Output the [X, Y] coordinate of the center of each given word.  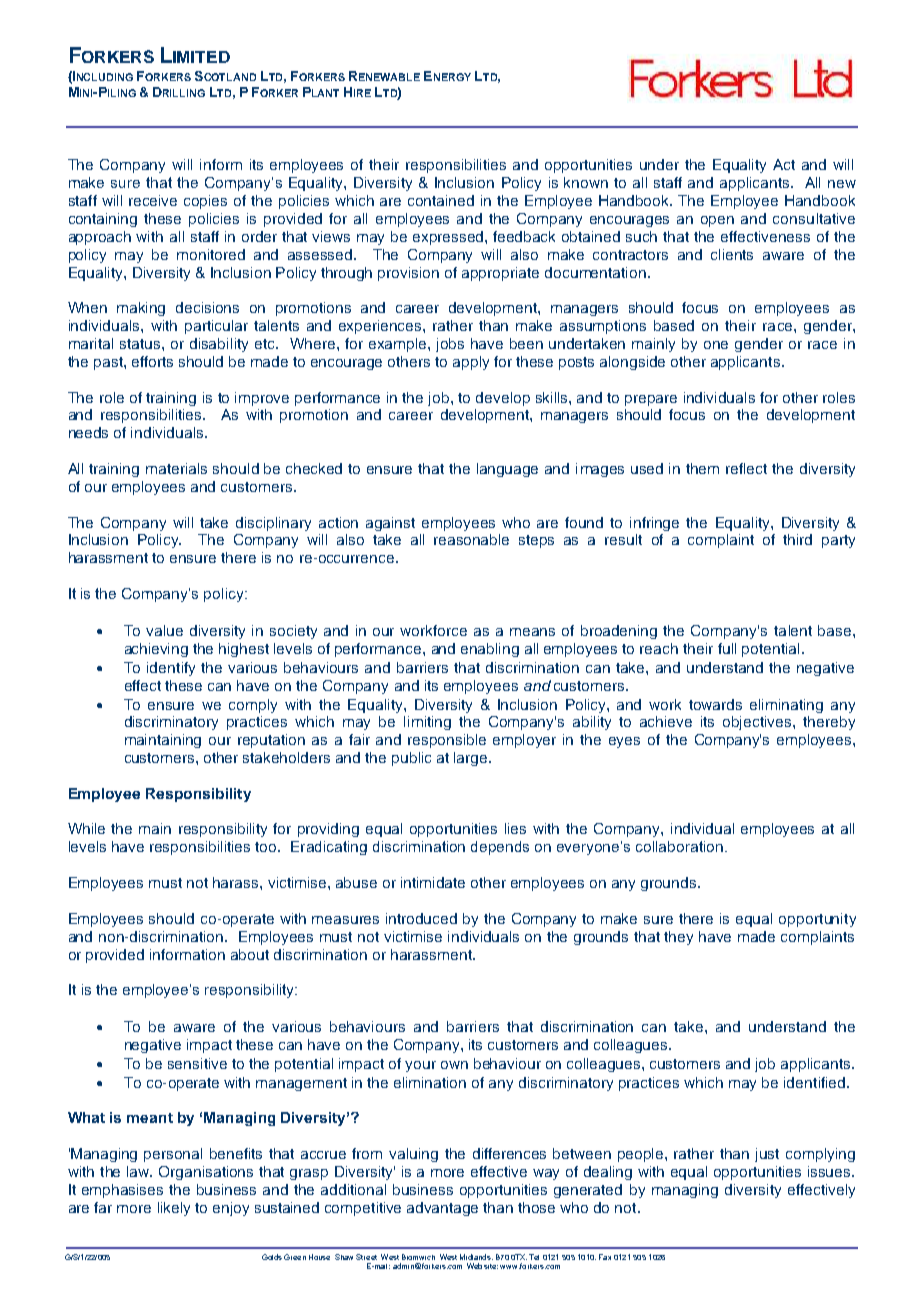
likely [174, 1209]
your [420, 1066]
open [717, 221]
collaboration [679, 846]
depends [500, 848]
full [727, 648]
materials [176, 468]
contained [441, 200]
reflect [746, 468]
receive [153, 200]
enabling [490, 650]
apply [471, 363]
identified [816, 1082]
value [164, 630]
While [86, 828]
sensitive [197, 1063]
